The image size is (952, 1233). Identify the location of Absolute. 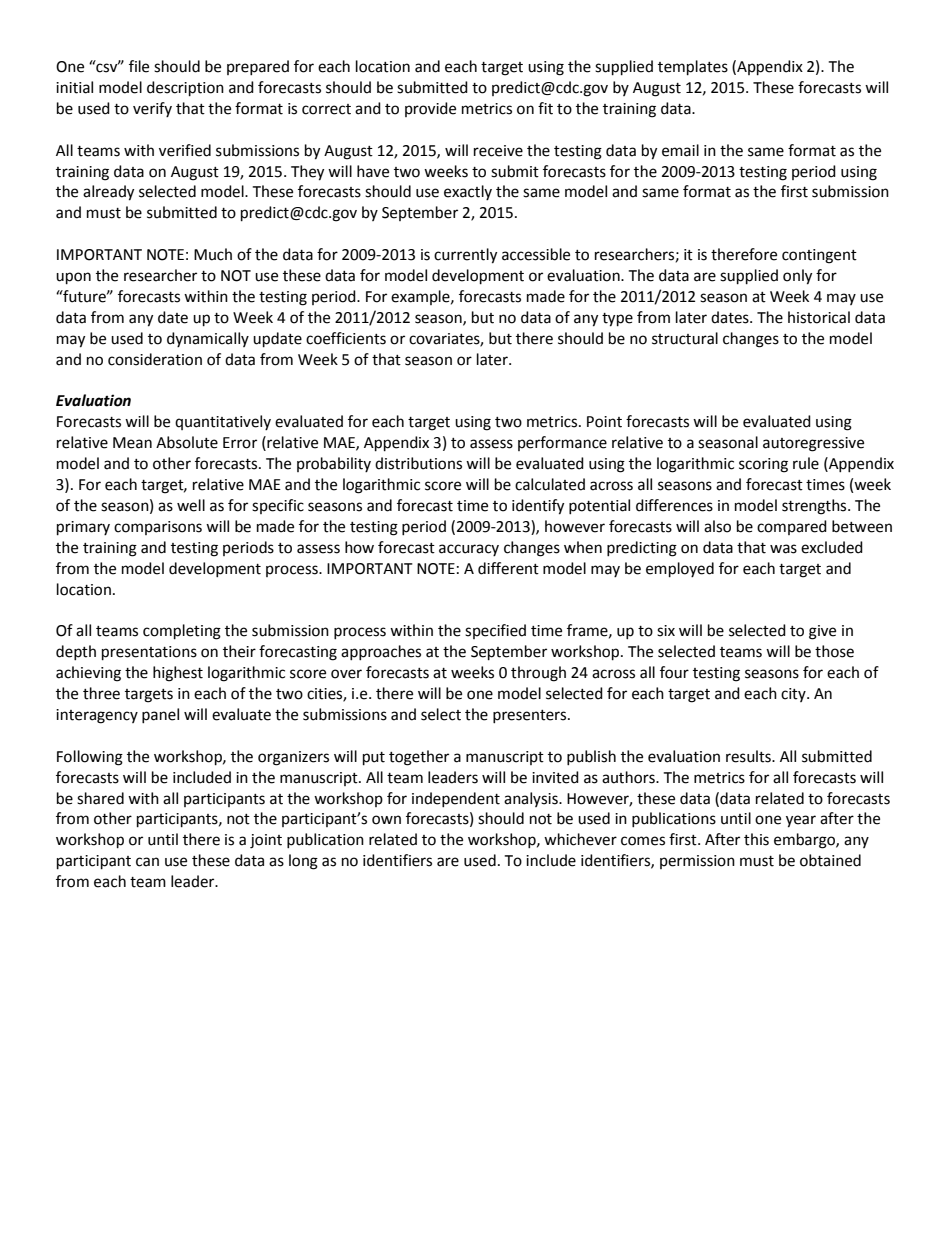
(187, 442).
